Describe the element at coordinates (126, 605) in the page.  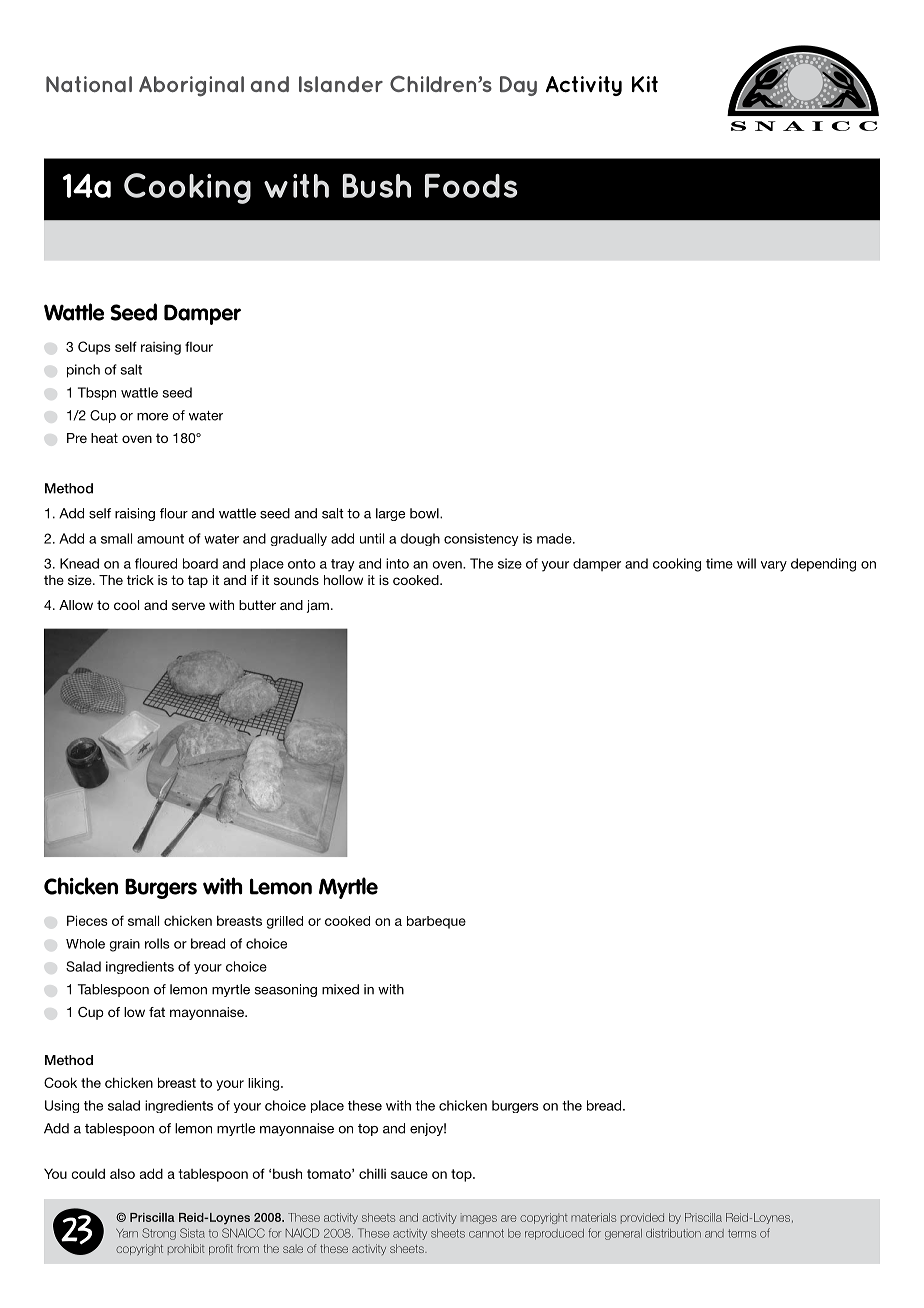
I see `cool` at that location.
